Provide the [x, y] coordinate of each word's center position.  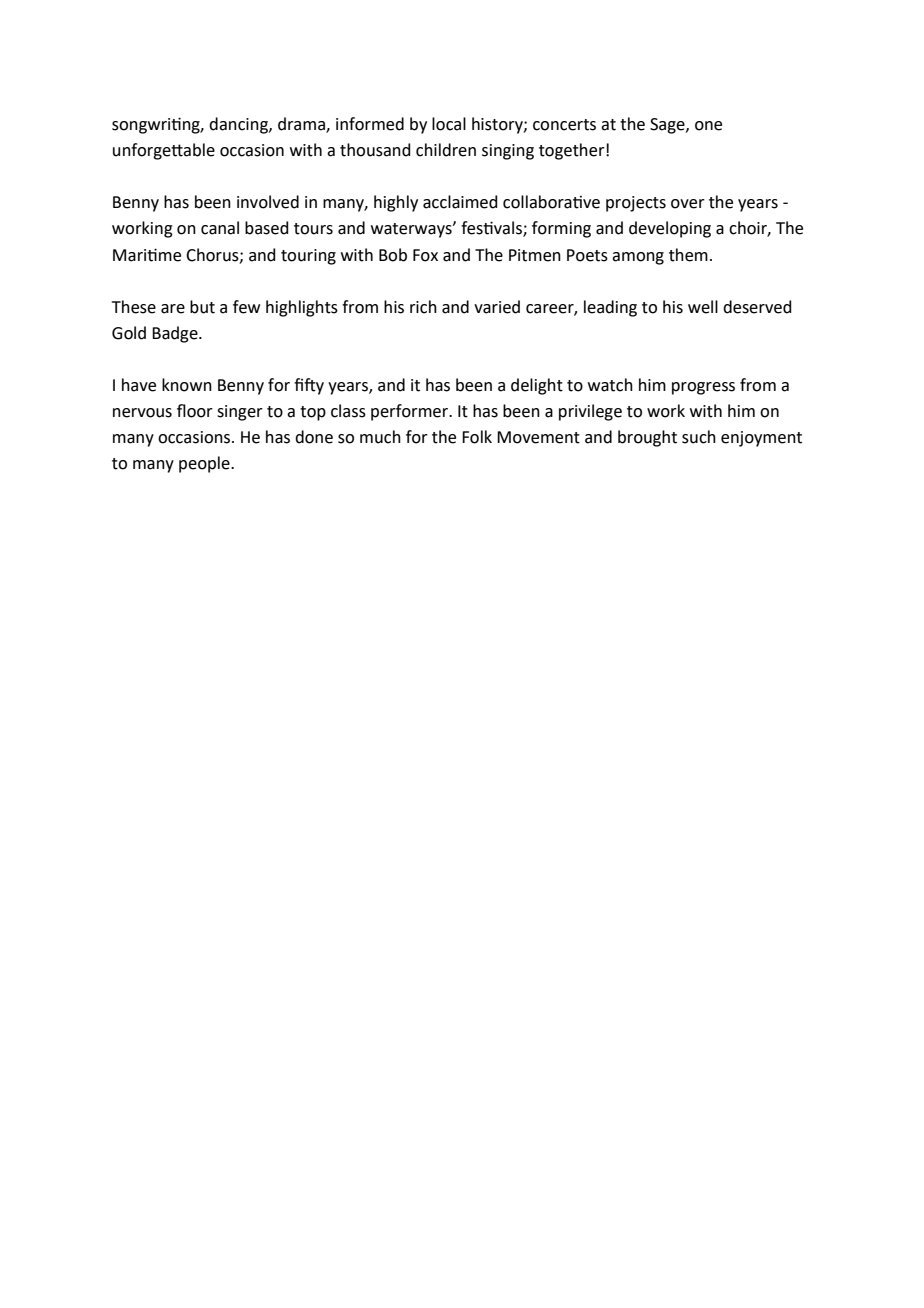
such [699, 437]
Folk [477, 437]
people [205, 464]
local [449, 124]
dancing [239, 125]
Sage [668, 126]
